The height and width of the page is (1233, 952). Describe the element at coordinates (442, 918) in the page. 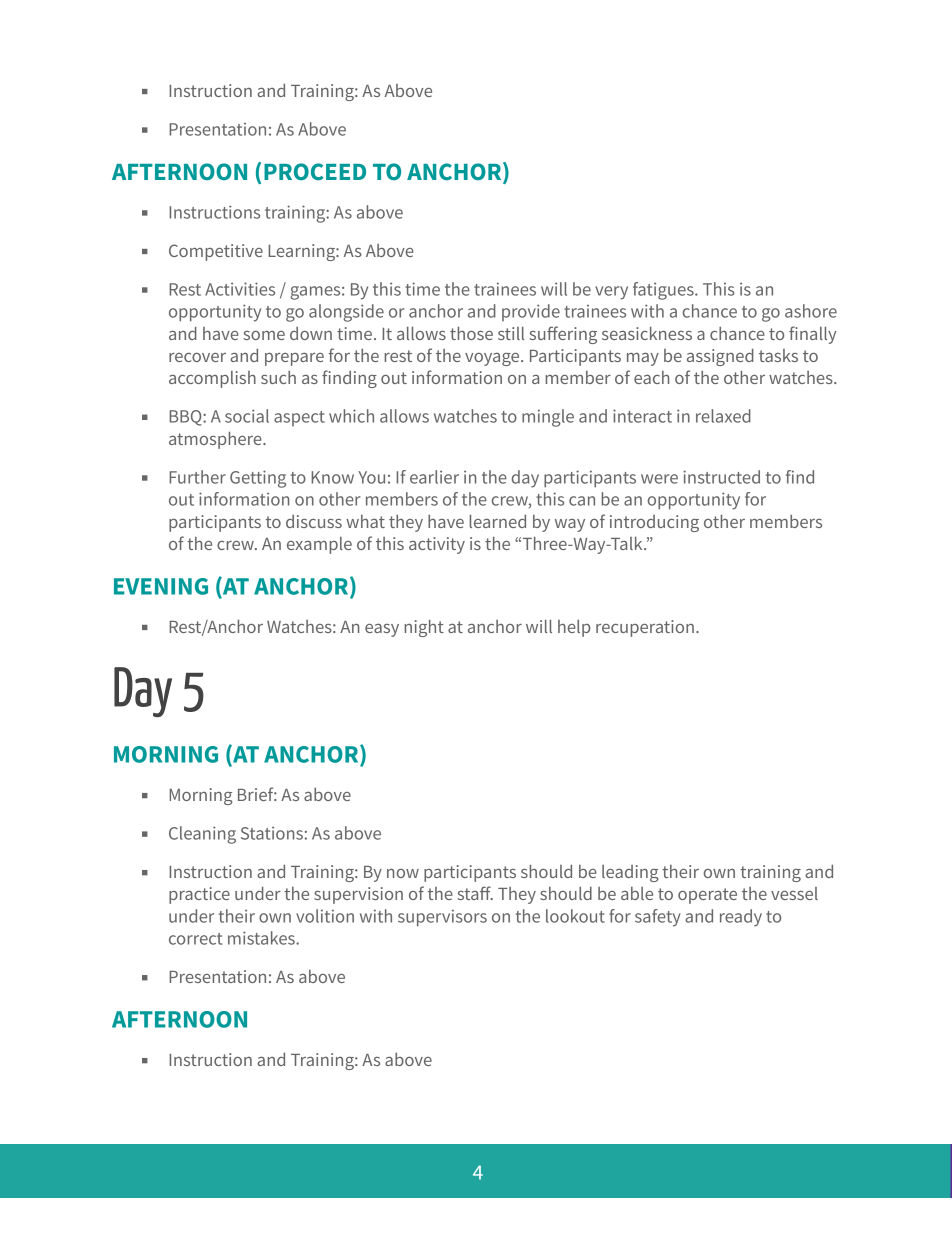

I see `supervisors` at that location.
